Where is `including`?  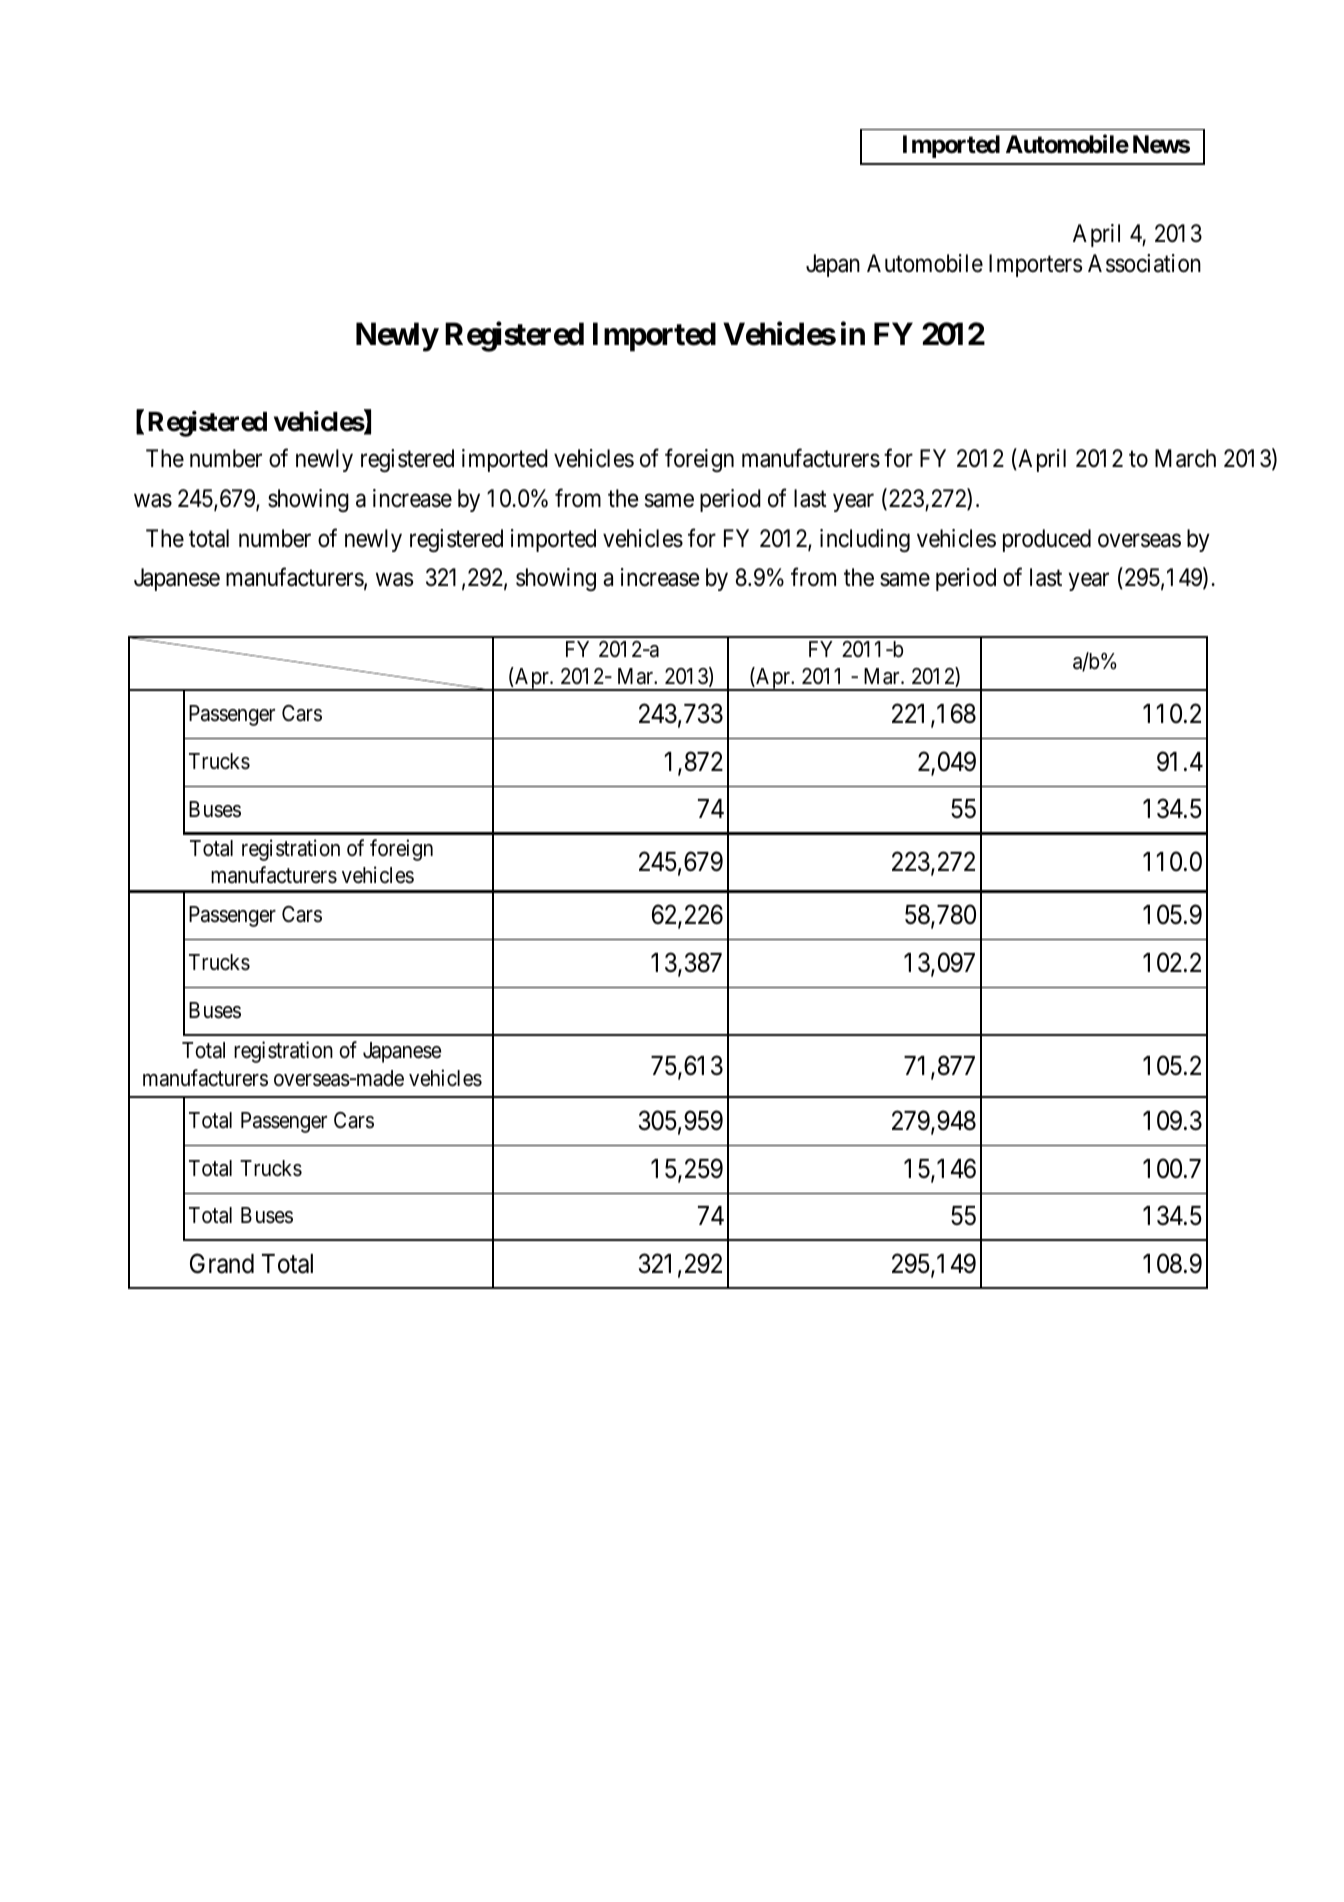 including is located at coordinates (865, 540).
